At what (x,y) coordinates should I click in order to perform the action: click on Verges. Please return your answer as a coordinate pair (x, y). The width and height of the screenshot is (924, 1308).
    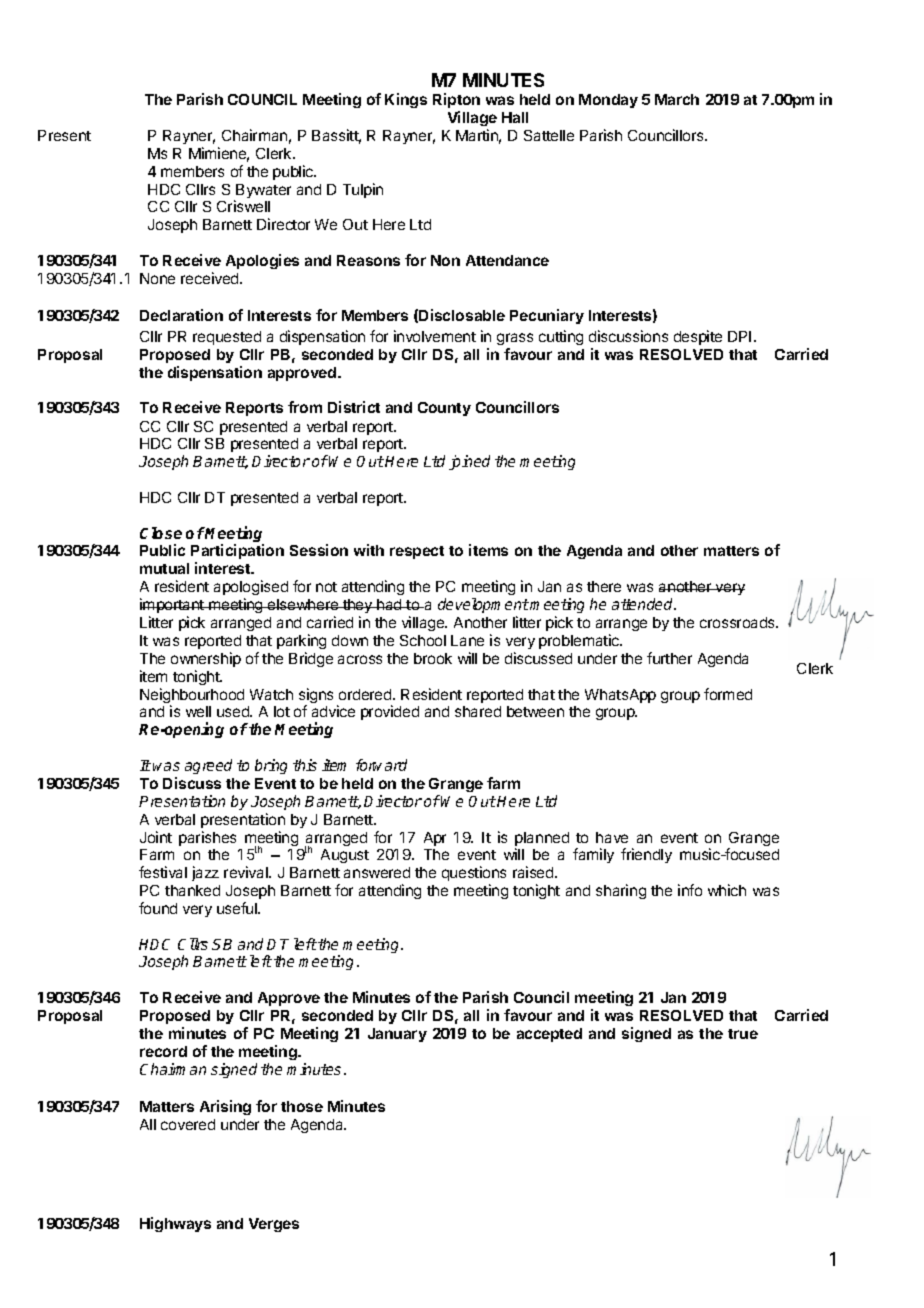
    Looking at the image, I should click on (274, 1225).
